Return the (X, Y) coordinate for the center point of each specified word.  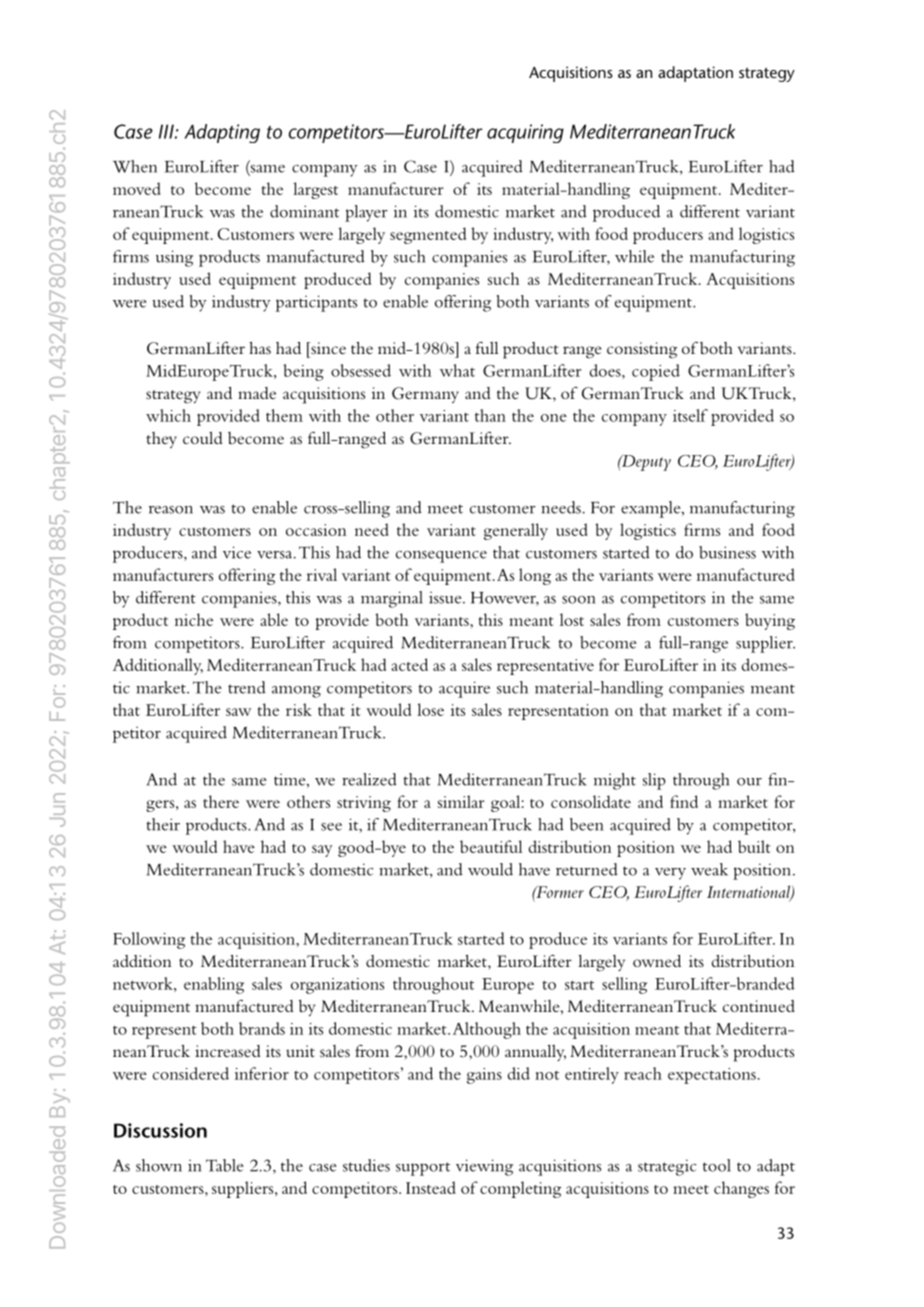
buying (770, 621)
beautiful (491, 846)
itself (690, 415)
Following (149, 940)
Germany (425, 395)
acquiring (525, 133)
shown (159, 1165)
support (423, 1169)
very (670, 874)
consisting (642, 350)
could (203, 438)
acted (409, 664)
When (135, 166)
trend (247, 687)
